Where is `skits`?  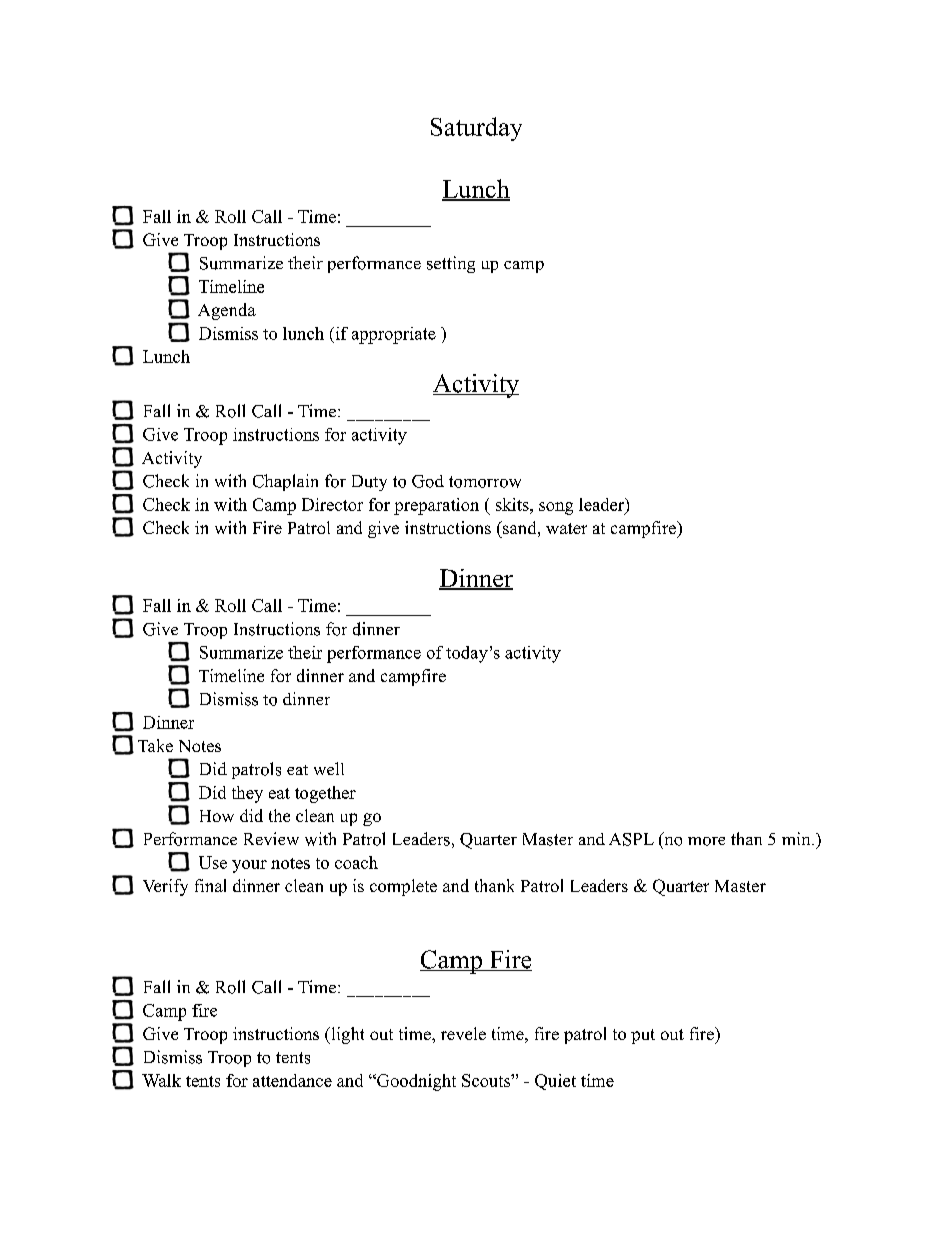 skits is located at coordinates (513, 504).
